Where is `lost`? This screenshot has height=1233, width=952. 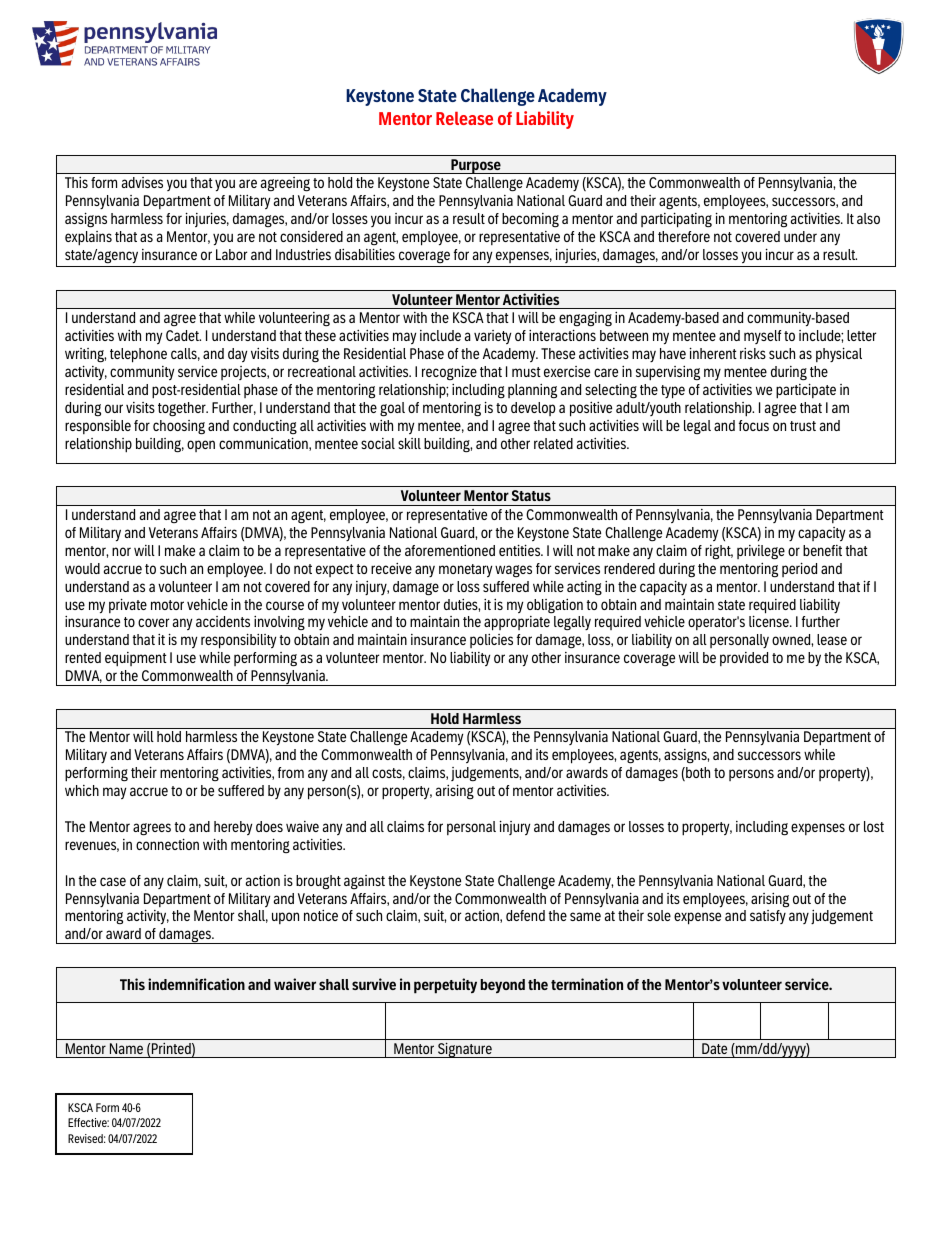
lost is located at coordinates (874, 826).
